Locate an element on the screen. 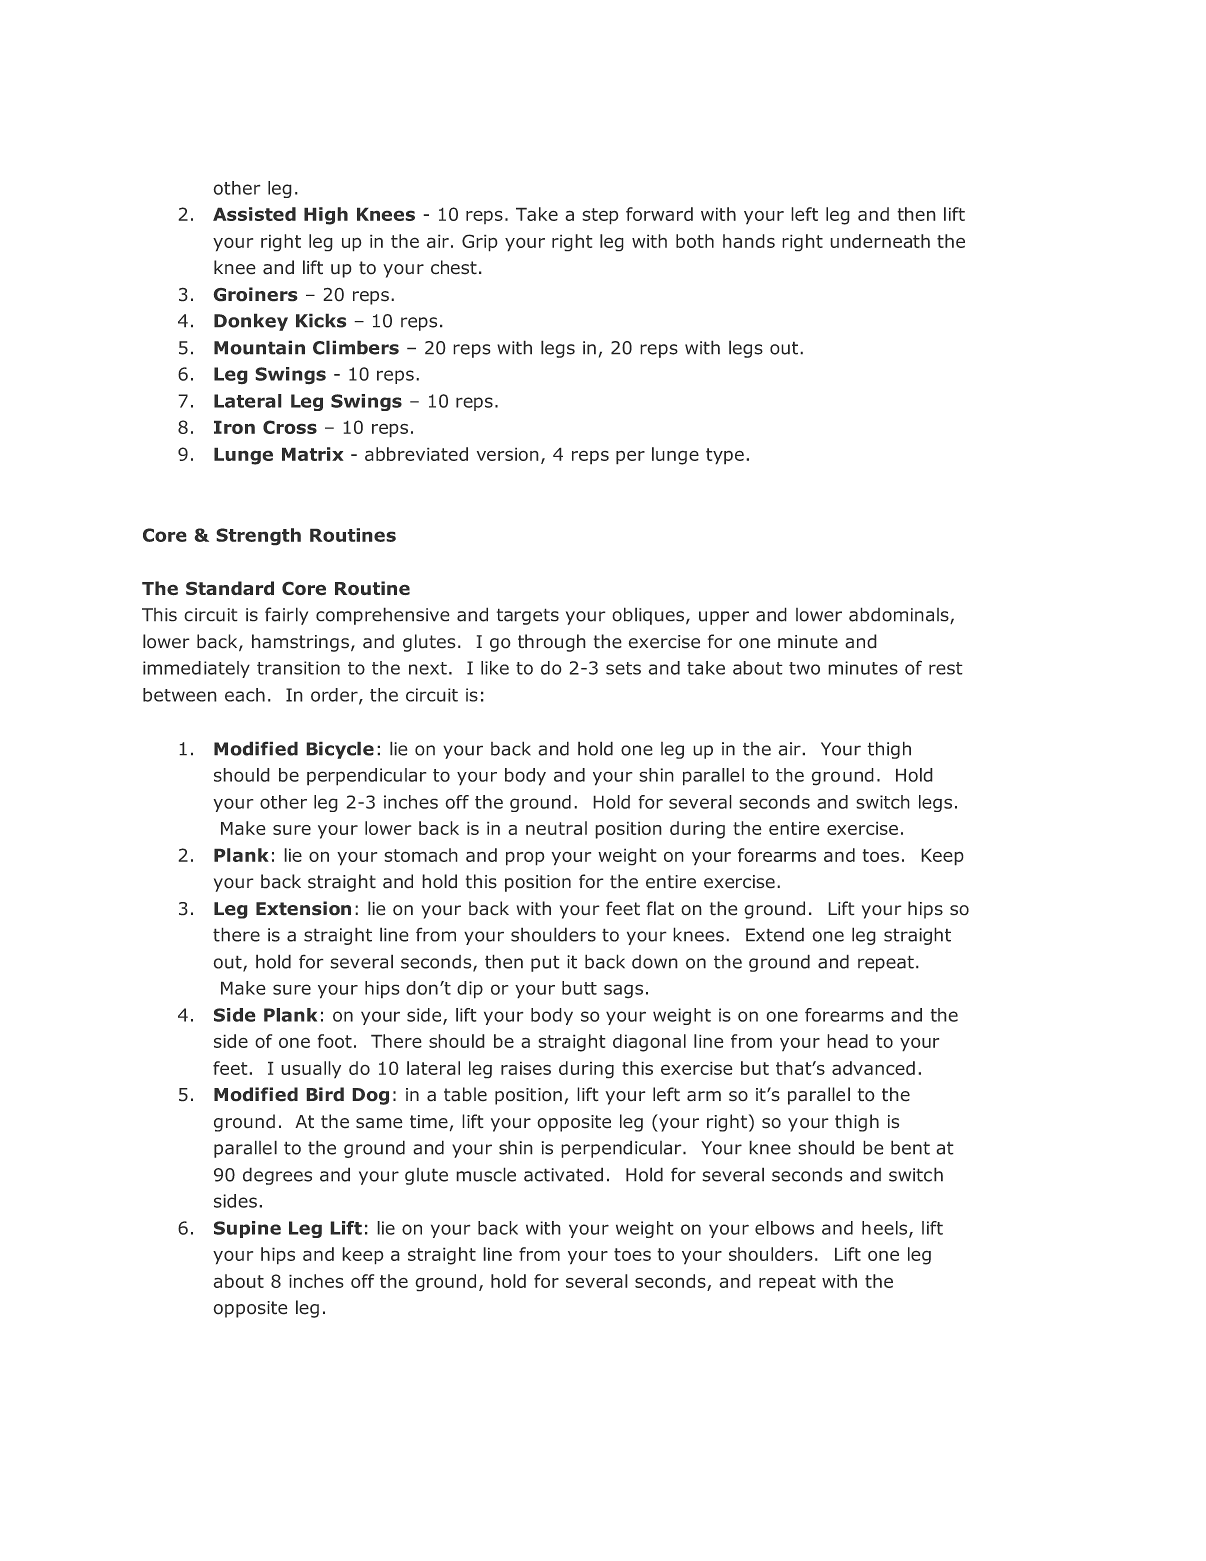 Image resolution: width=1206 pixels, height=1561 pixels. degrees is located at coordinates (277, 1176).
